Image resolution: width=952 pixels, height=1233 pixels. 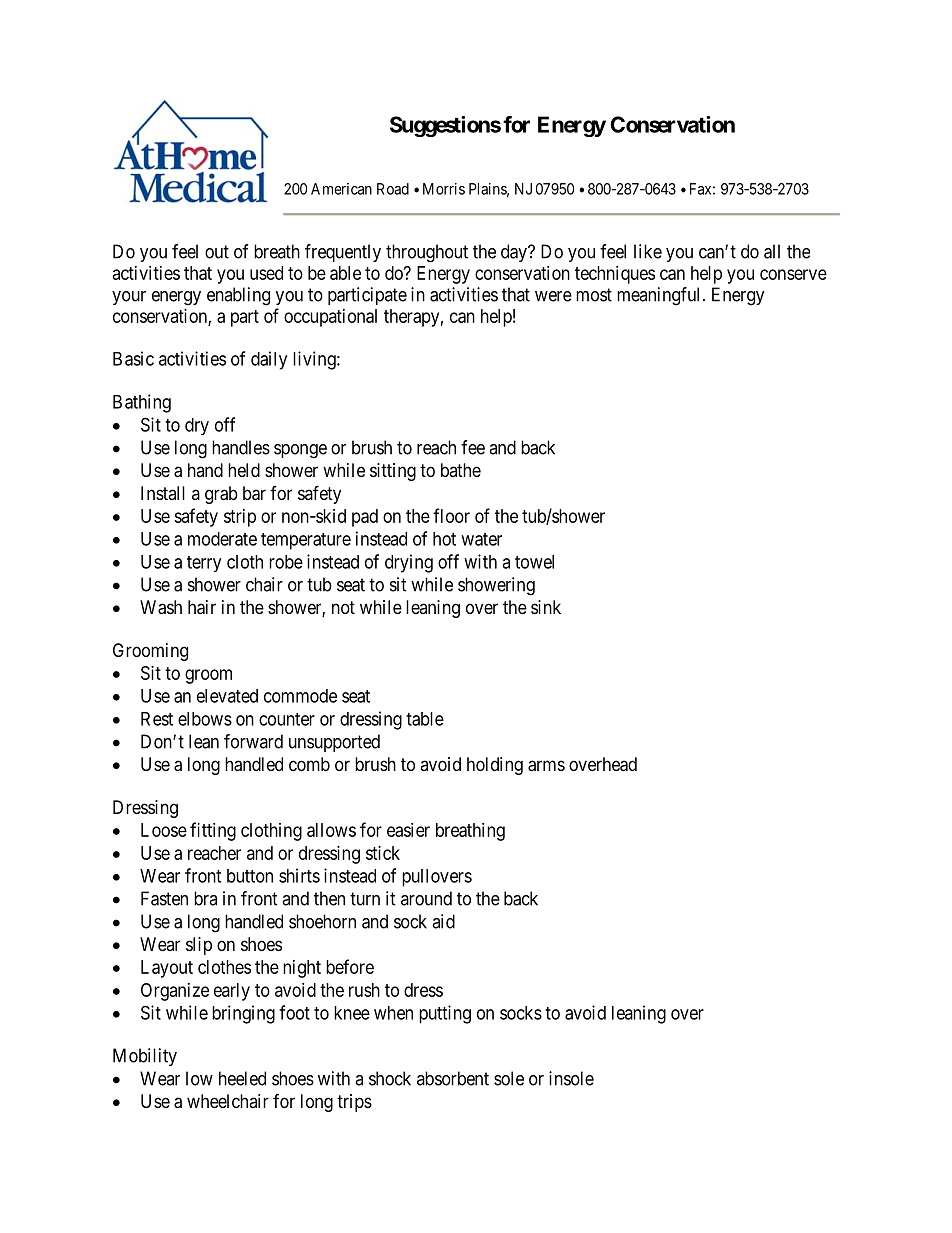 I want to click on putting, so click(x=445, y=1014).
